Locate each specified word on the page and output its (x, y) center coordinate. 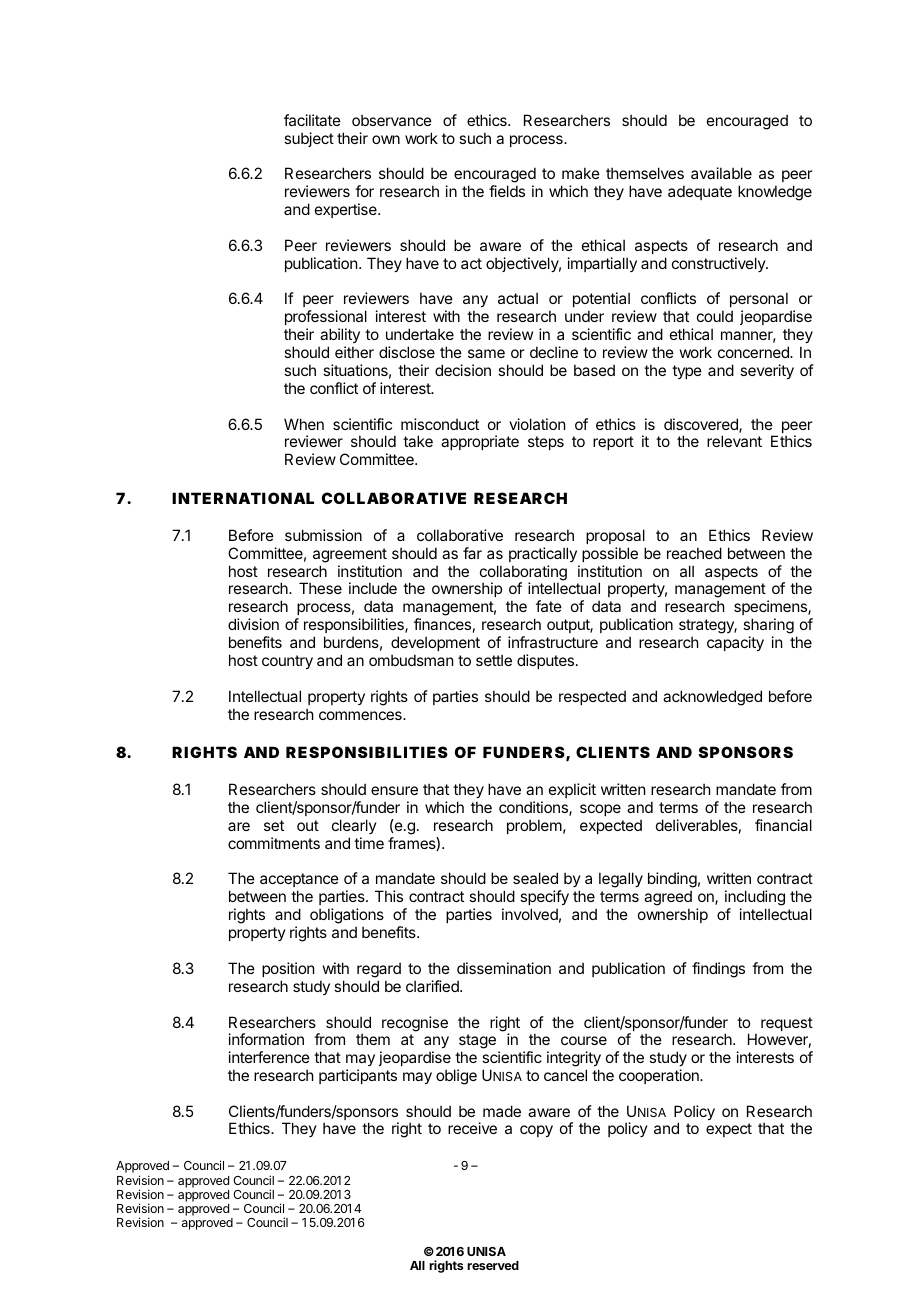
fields (507, 191)
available (721, 173)
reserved (493, 1265)
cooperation (660, 1076)
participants (358, 1076)
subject (309, 139)
